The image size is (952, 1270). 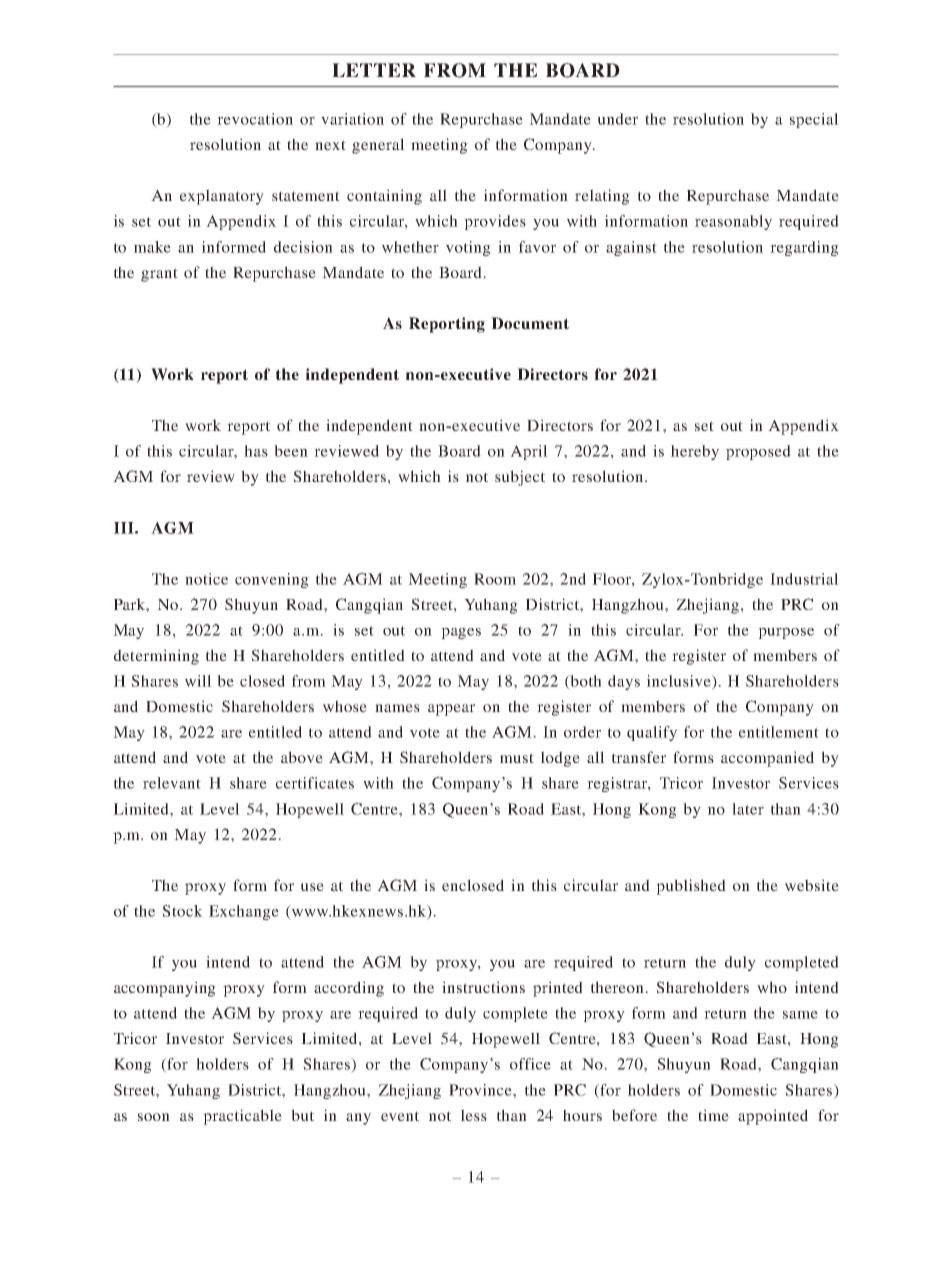 What do you see at coordinates (255, 119) in the screenshot?
I see `revocation` at bounding box center [255, 119].
